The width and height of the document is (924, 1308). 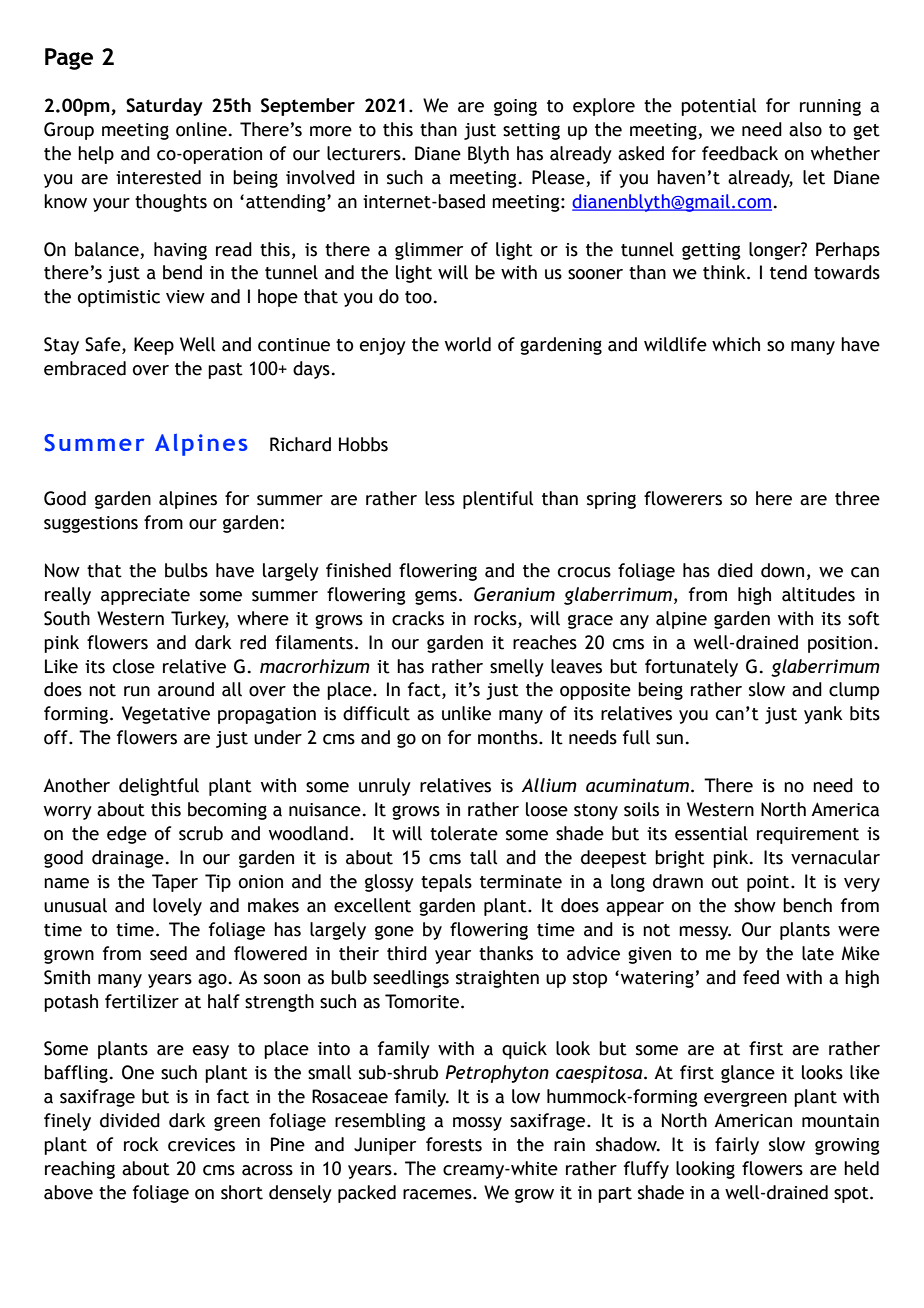 What do you see at coordinates (818, 594) in the document?
I see `altitudes` at bounding box center [818, 594].
